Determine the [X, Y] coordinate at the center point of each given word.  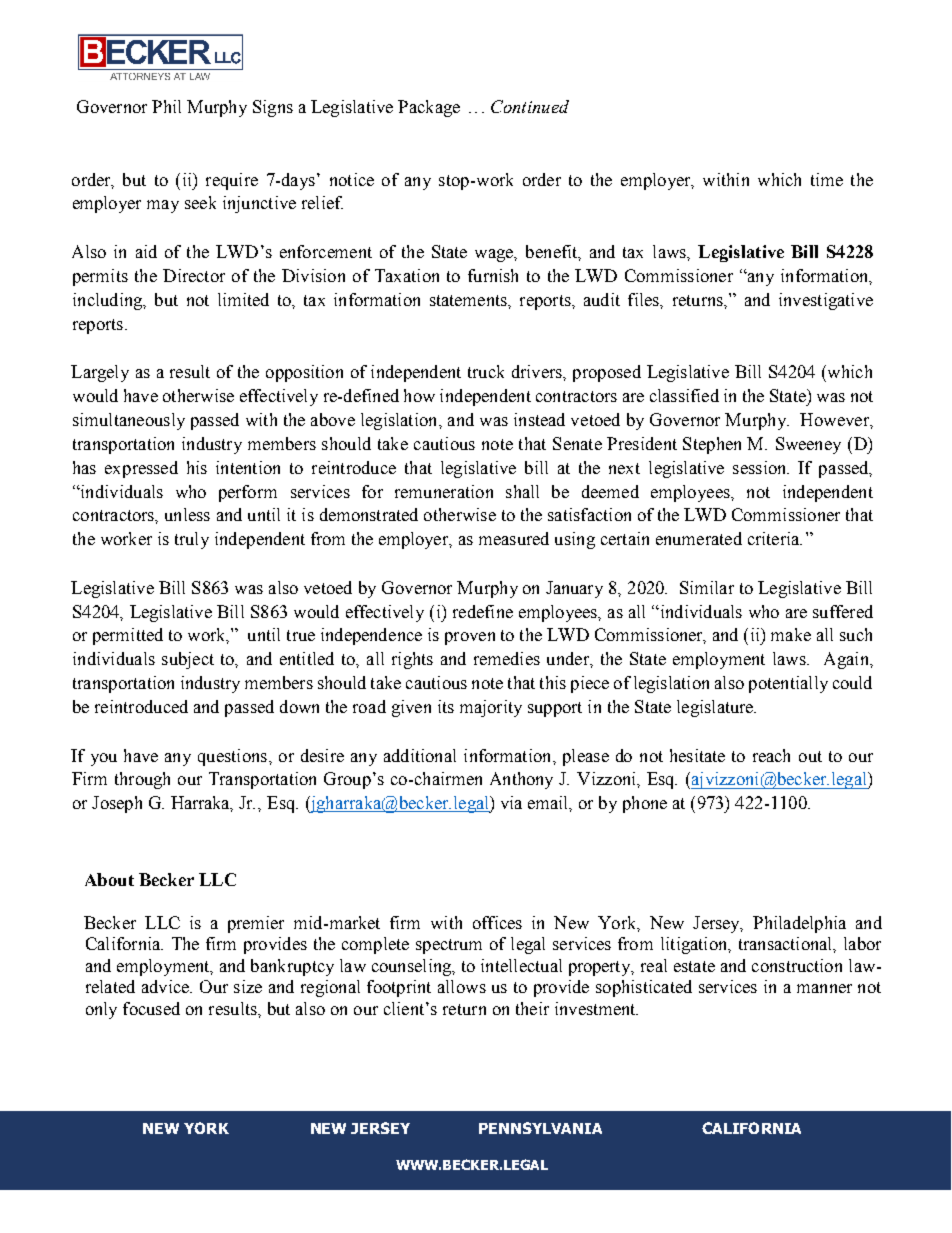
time [827, 179]
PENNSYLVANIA [540, 1128]
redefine [483, 611]
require [232, 181]
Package [429, 108]
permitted [128, 636]
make [791, 634]
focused [151, 1008]
